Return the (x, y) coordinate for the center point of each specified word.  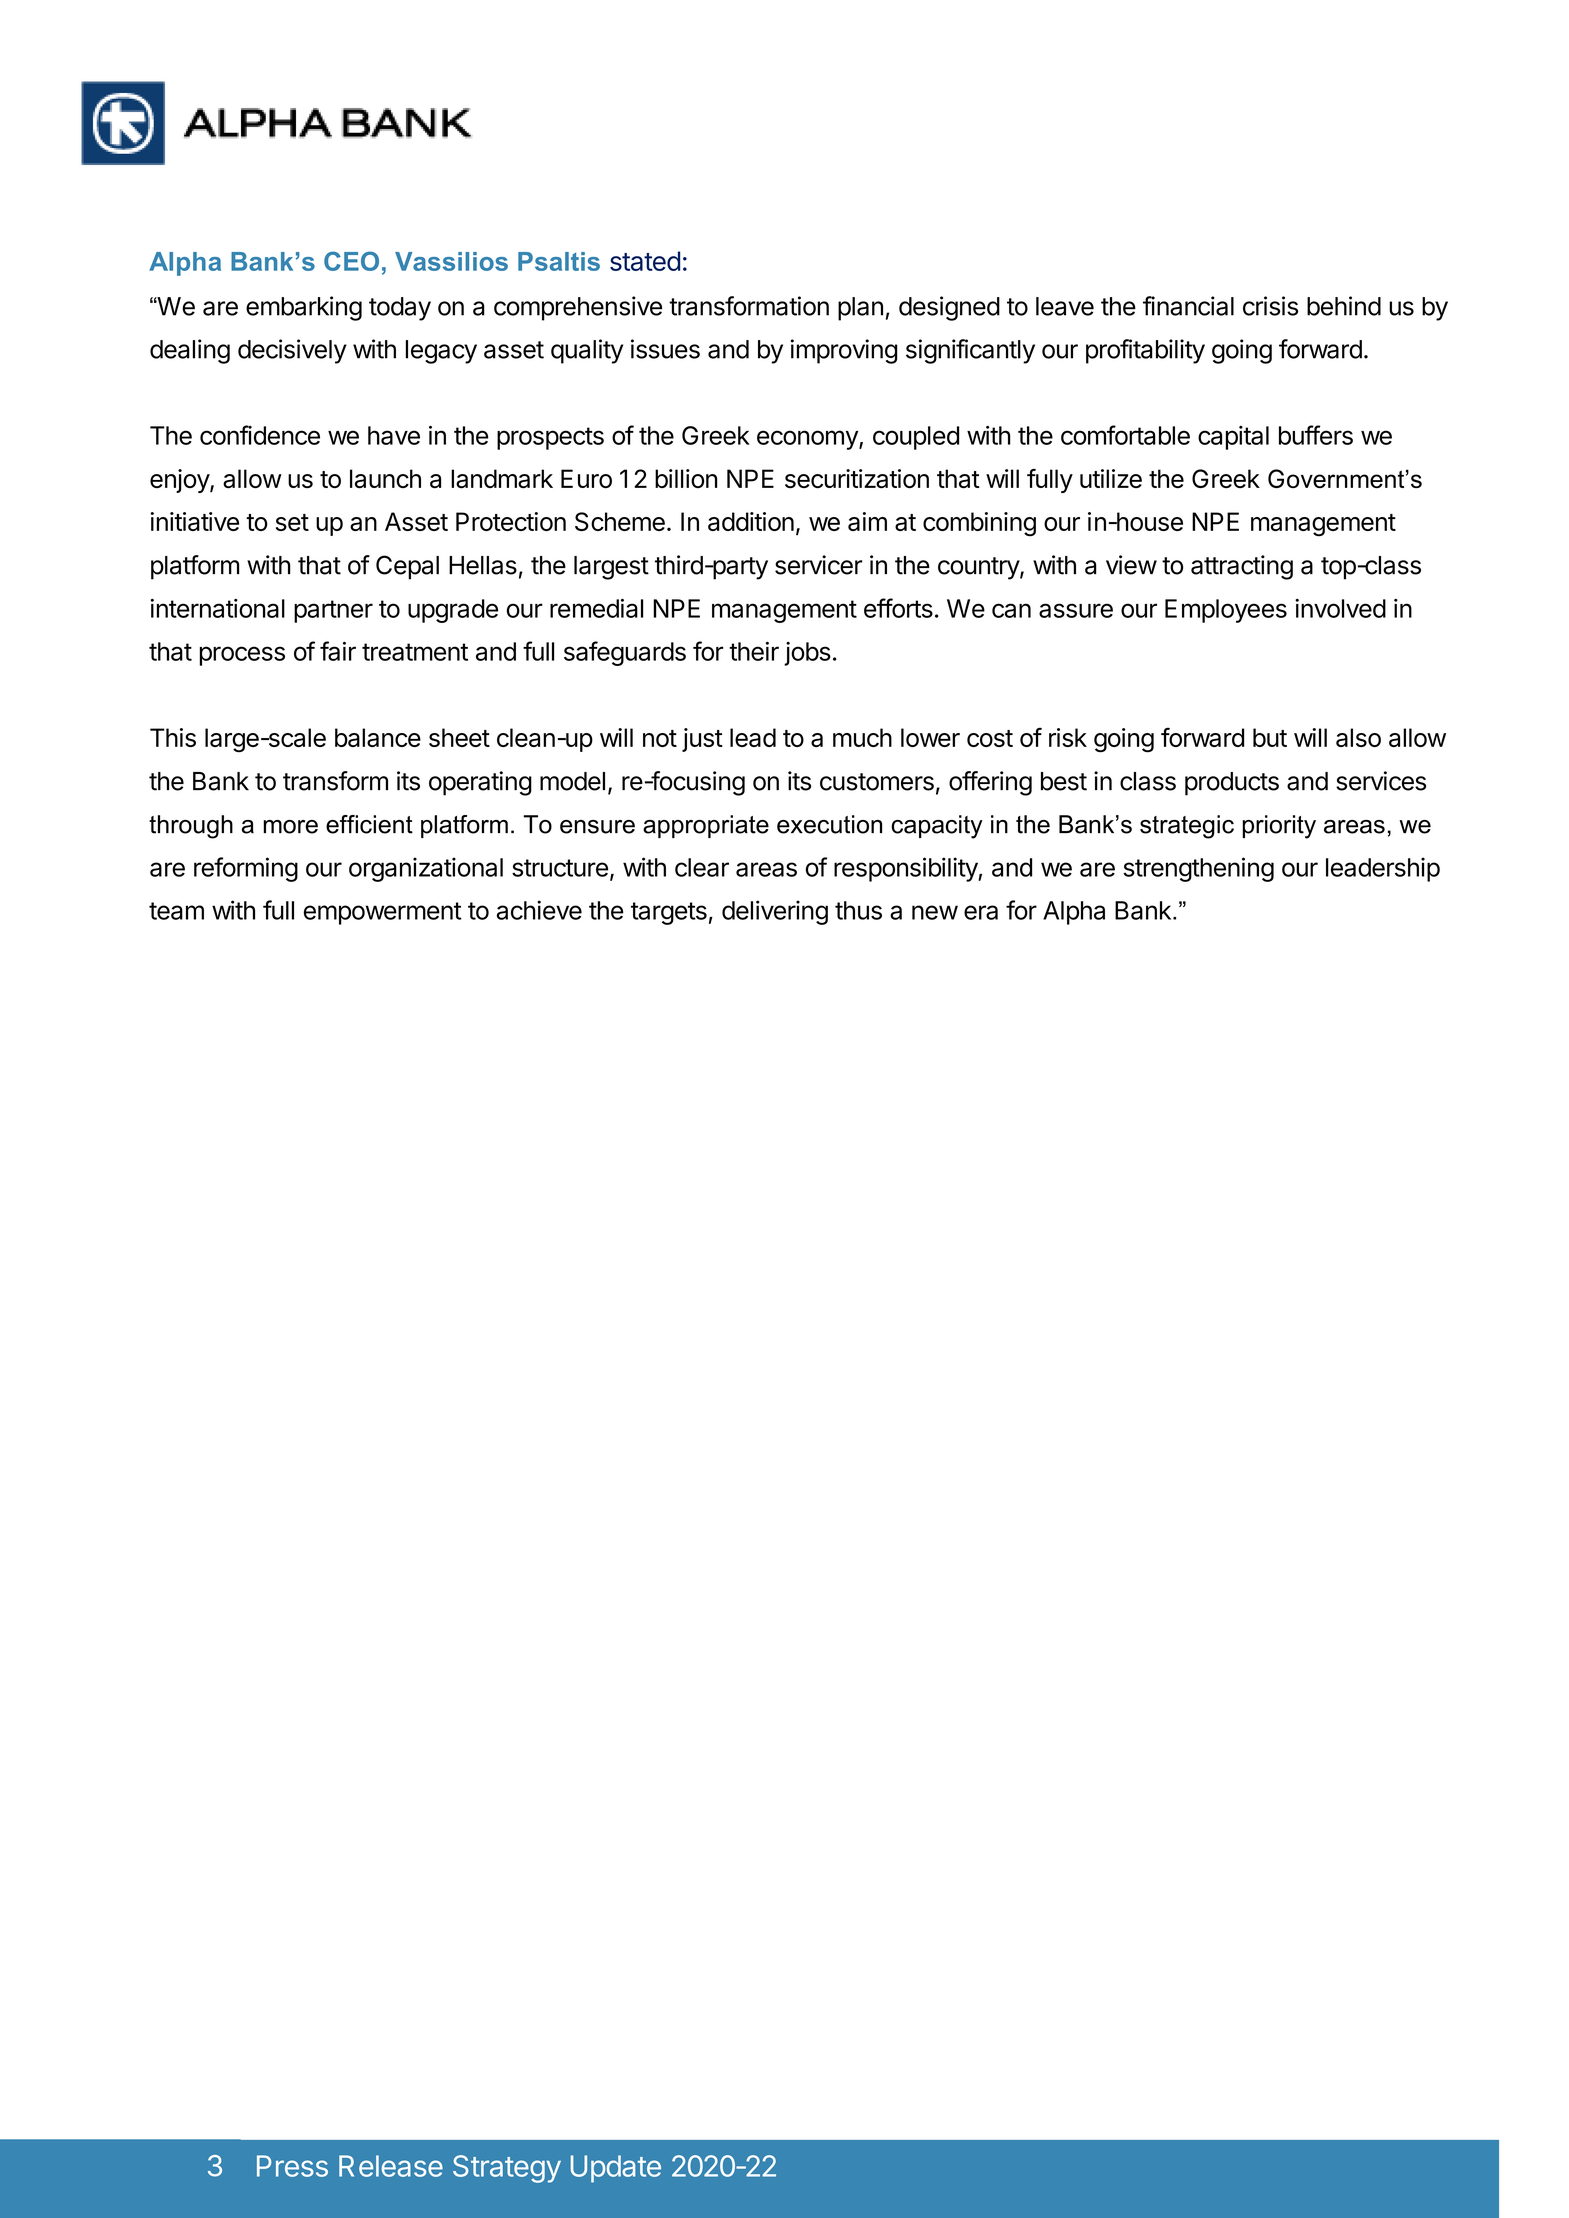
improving (844, 351)
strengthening (1198, 869)
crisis (1270, 306)
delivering (775, 912)
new (935, 912)
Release (391, 2166)
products (1232, 784)
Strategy (507, 2169)
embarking (304, 308)
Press (292, 2166)
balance (378, 737)
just (702, 740)
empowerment (383, 913)
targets (669, 913)
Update (616, 2169)
